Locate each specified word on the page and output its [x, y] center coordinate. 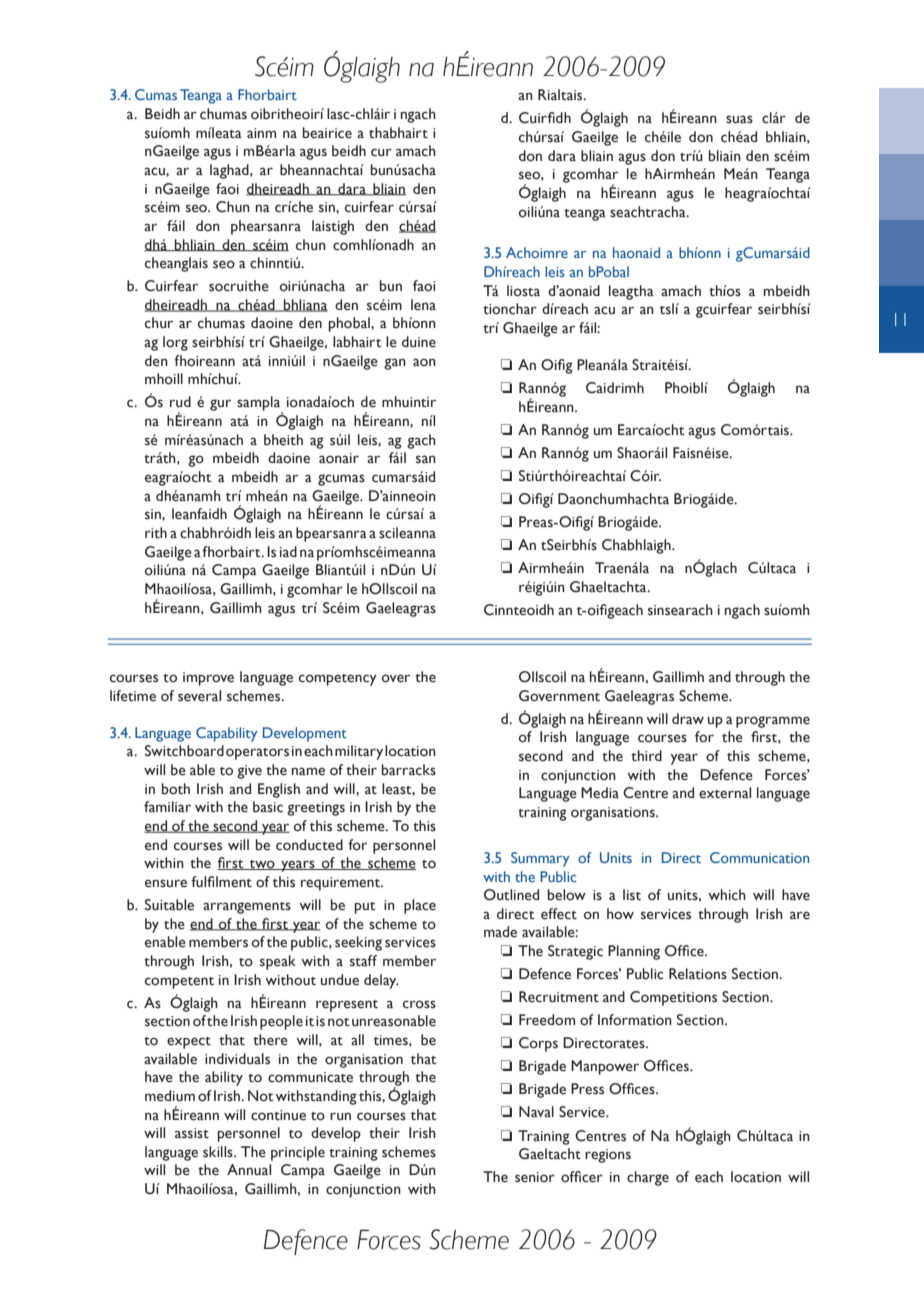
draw [688, 718]
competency [338, 680]
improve [208, 679]
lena [423, 305]
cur [381, 152]
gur [220, 405]
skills [219, 1152]
